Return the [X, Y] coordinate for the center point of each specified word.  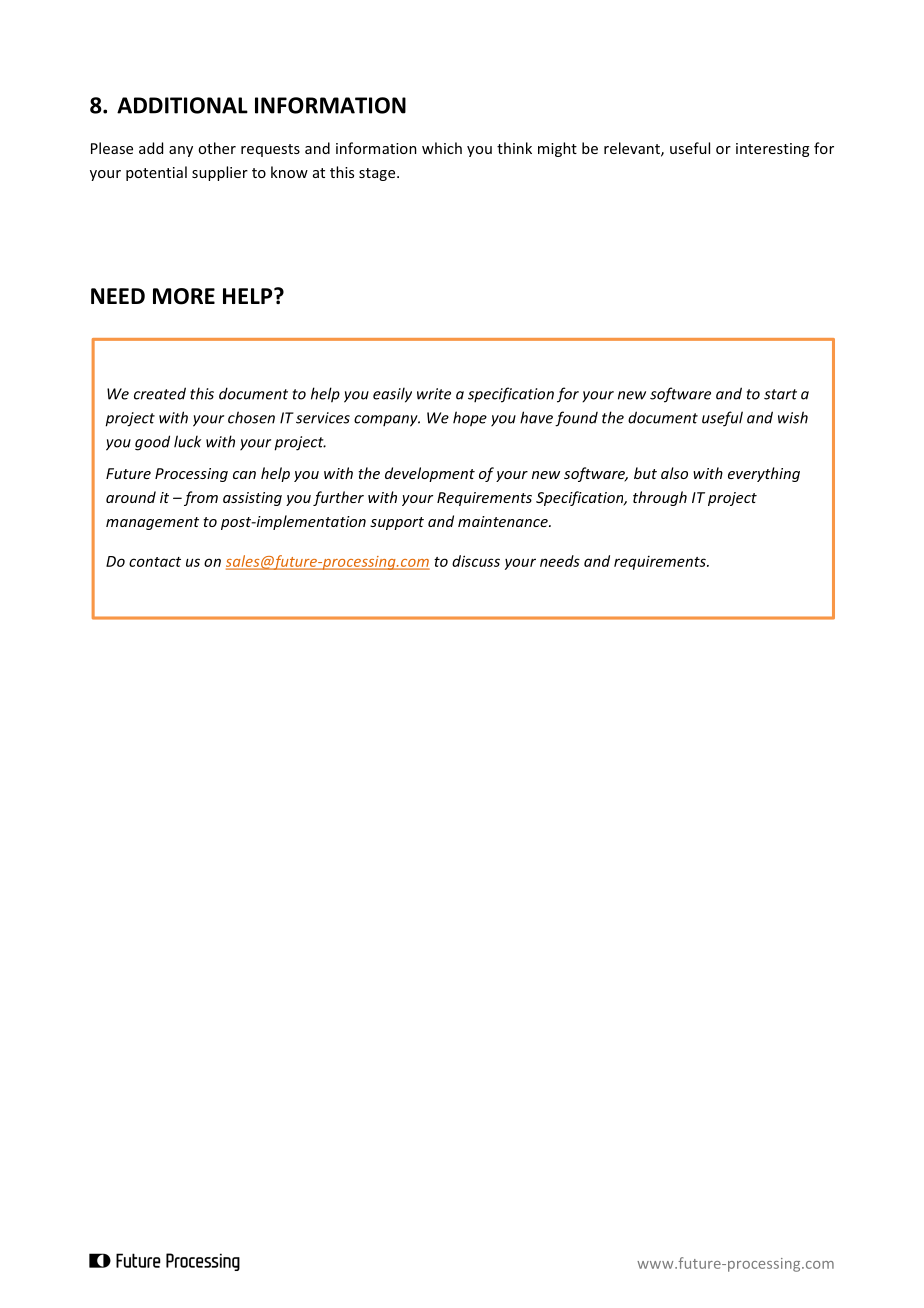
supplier [220, 173]
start [780, 394]
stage [378, 174]
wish [793, 417]
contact [155, 562]
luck [187, 441]
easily [392, 395]
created [160, 393]
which [442, 148]
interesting [772, 150]
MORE [184, 296]
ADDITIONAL [182, 105]
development [430, 474]
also [674, 473]
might [557, 149]
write [434, 394]
